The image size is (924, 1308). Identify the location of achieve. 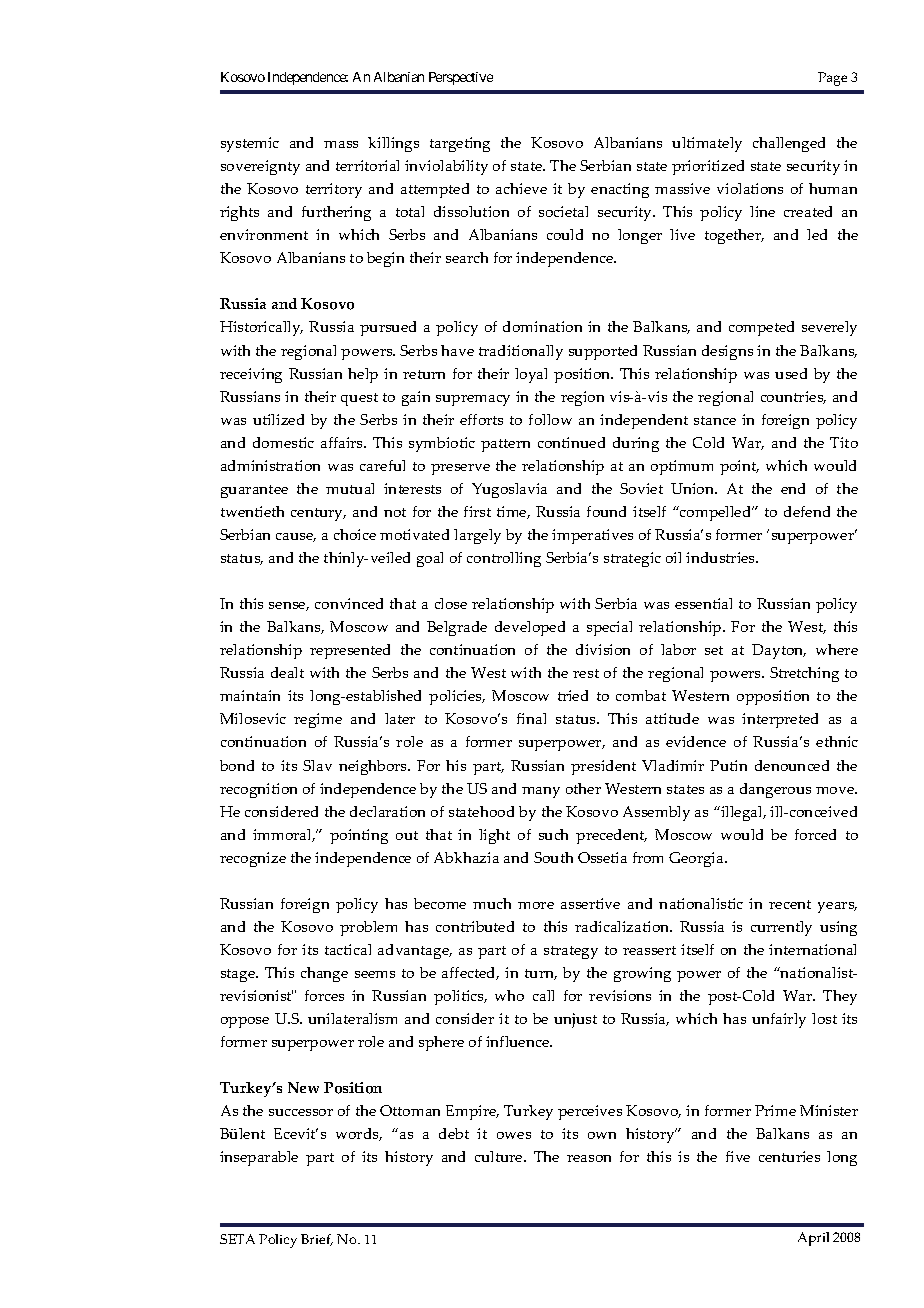
(521, 188).
